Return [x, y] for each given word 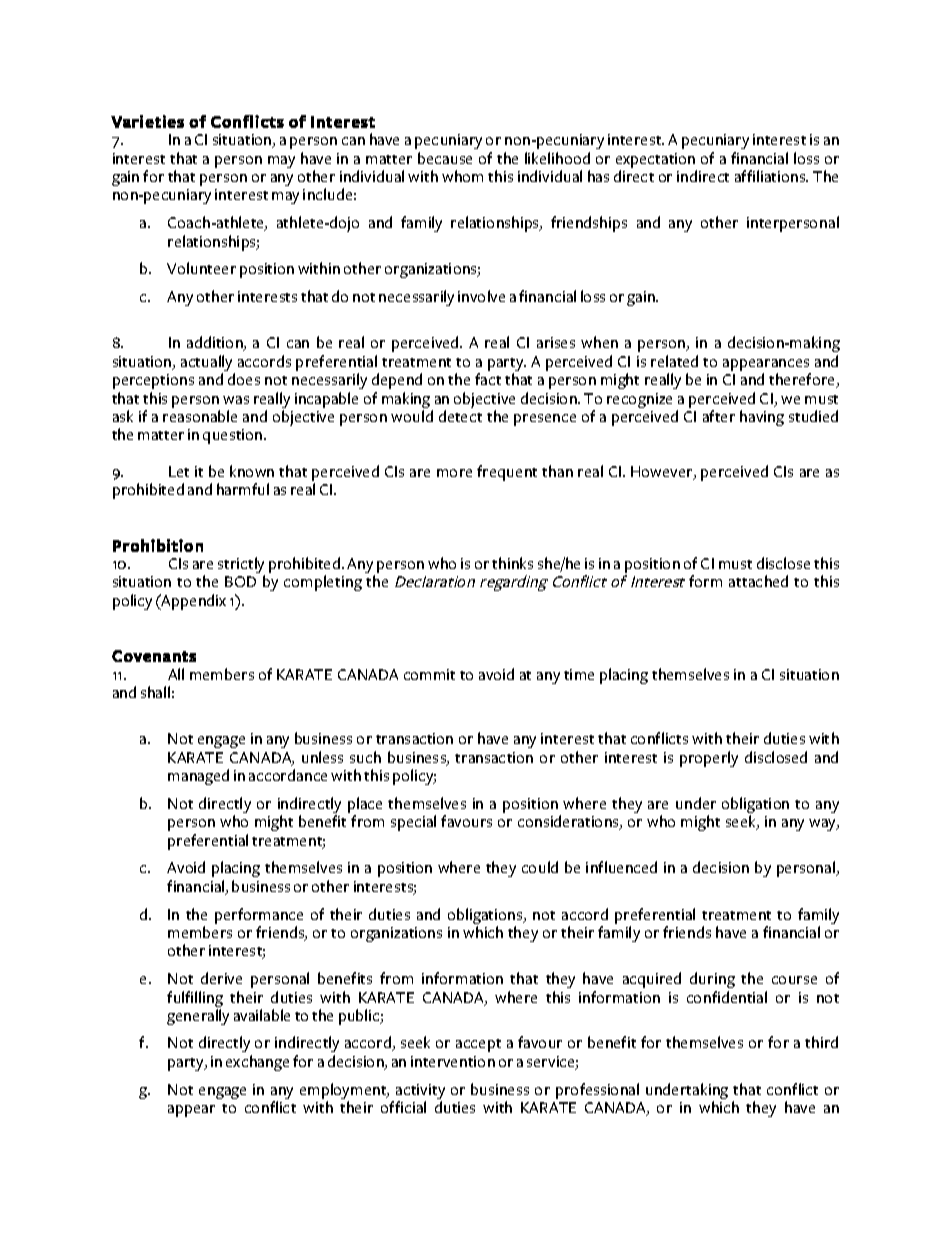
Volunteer [201, 268]
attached [758, 581]
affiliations [771, 176]
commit [429, 674]
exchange [257, 1063]
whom [462, 176]
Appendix [192, 602]
